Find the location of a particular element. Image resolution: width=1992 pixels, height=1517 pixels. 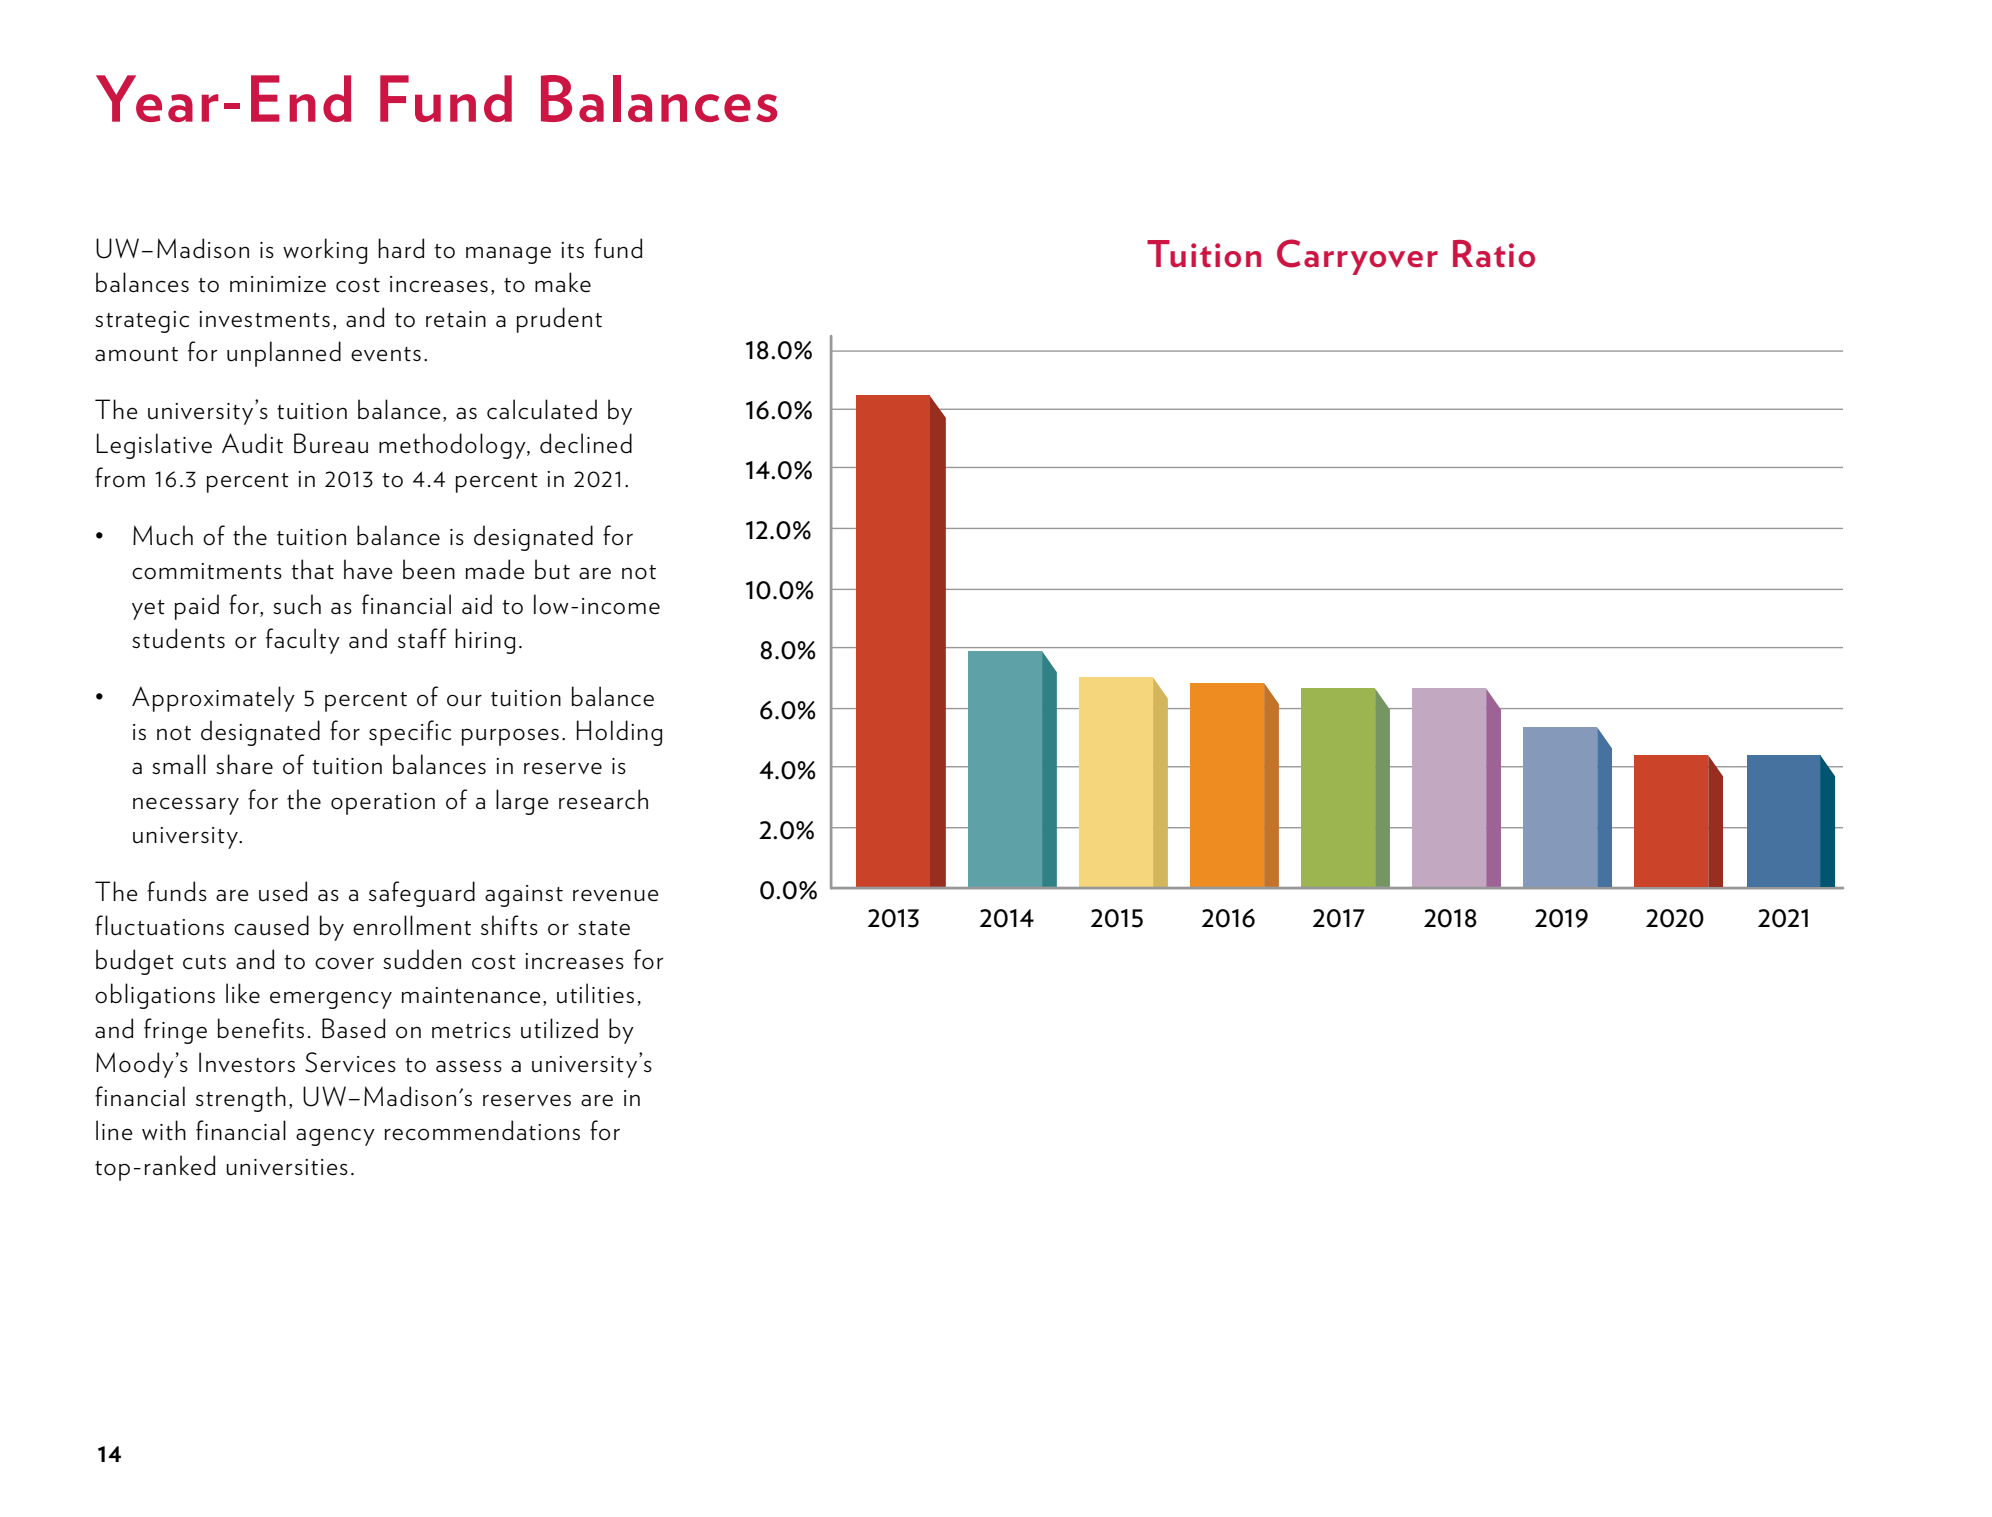

state is located at coordinates (604, 928).
